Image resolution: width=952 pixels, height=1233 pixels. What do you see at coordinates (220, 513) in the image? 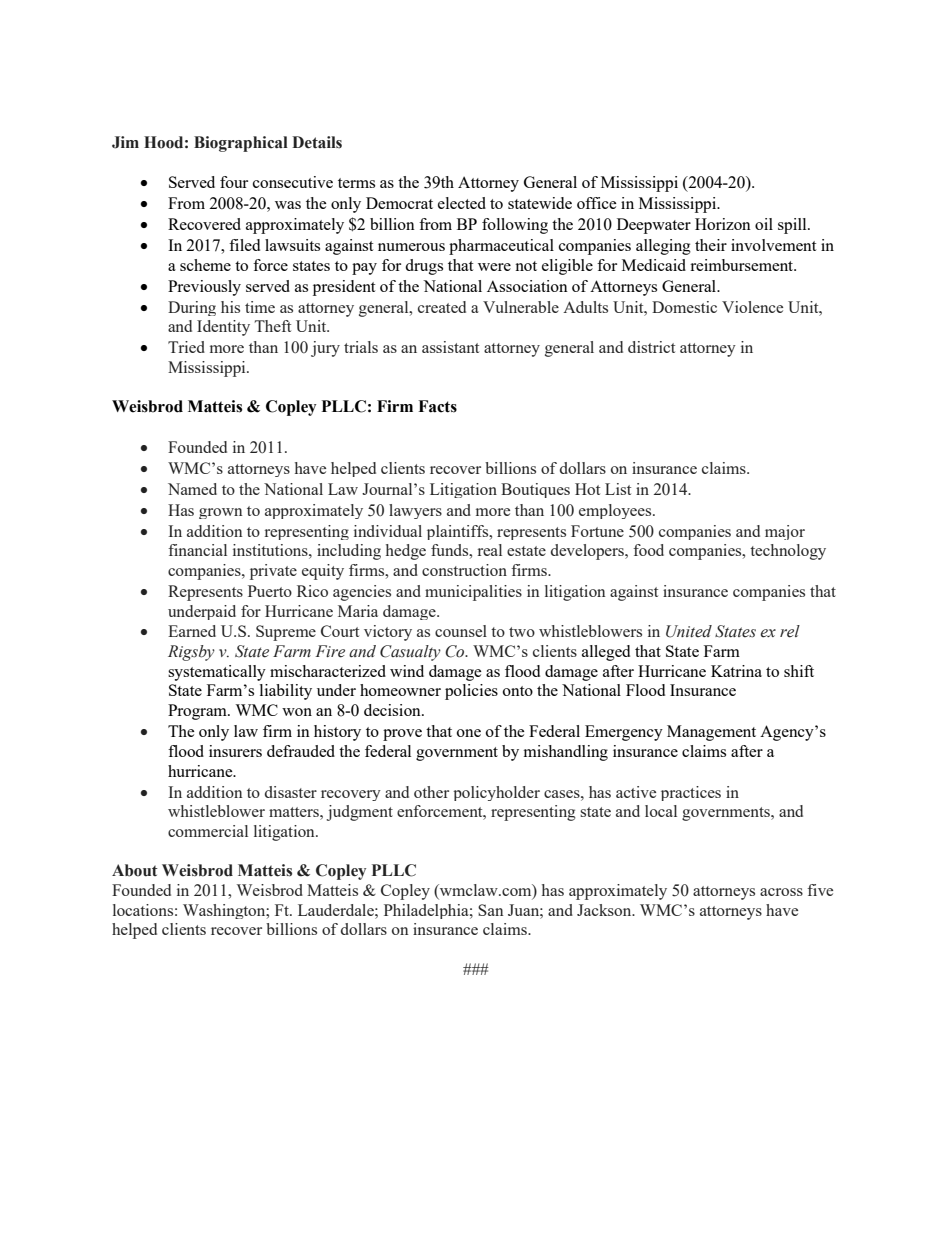
I see `grown` at bounding box center [220, 513].
